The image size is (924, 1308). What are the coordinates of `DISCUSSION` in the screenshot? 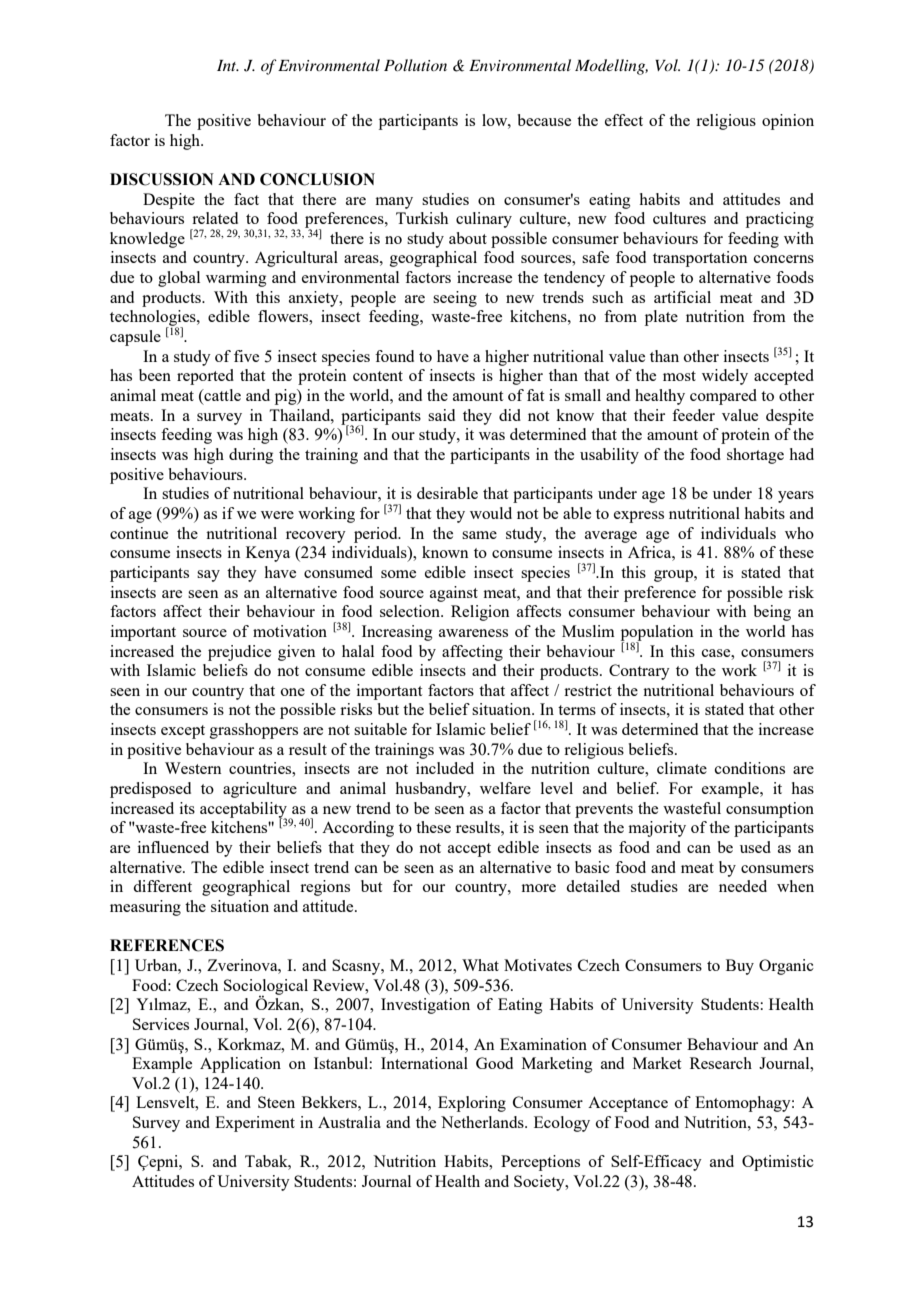 It's located at (162, 179).
